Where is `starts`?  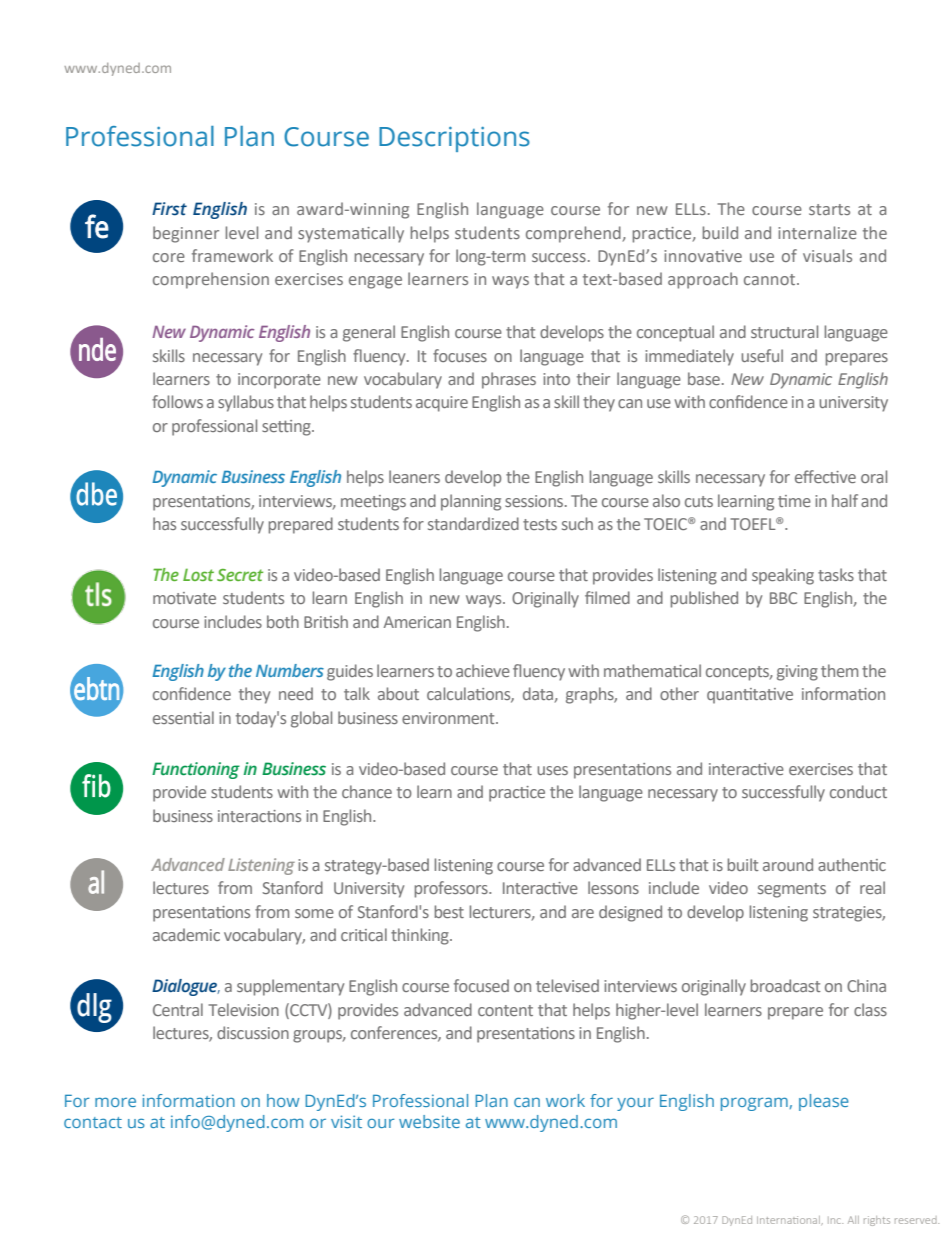
starts is located at coordinates (829, 209).
